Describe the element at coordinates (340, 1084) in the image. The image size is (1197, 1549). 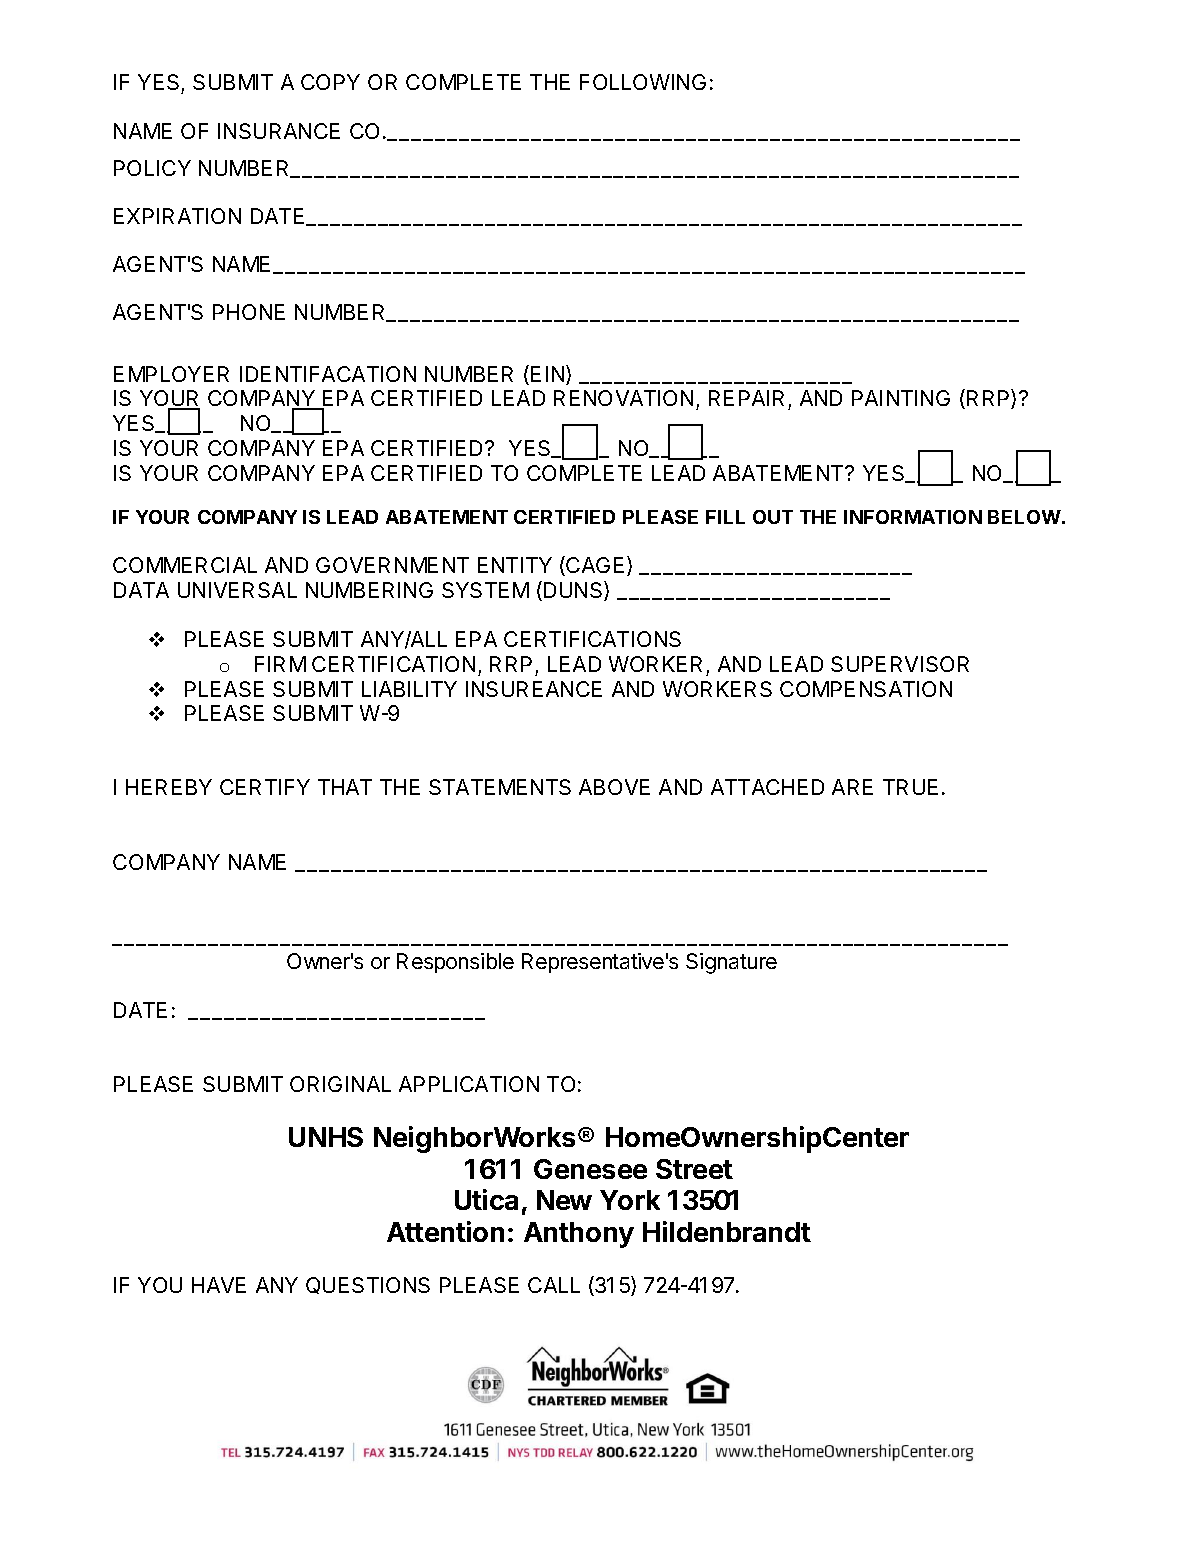
I see `ORIGINAL` at that location.
